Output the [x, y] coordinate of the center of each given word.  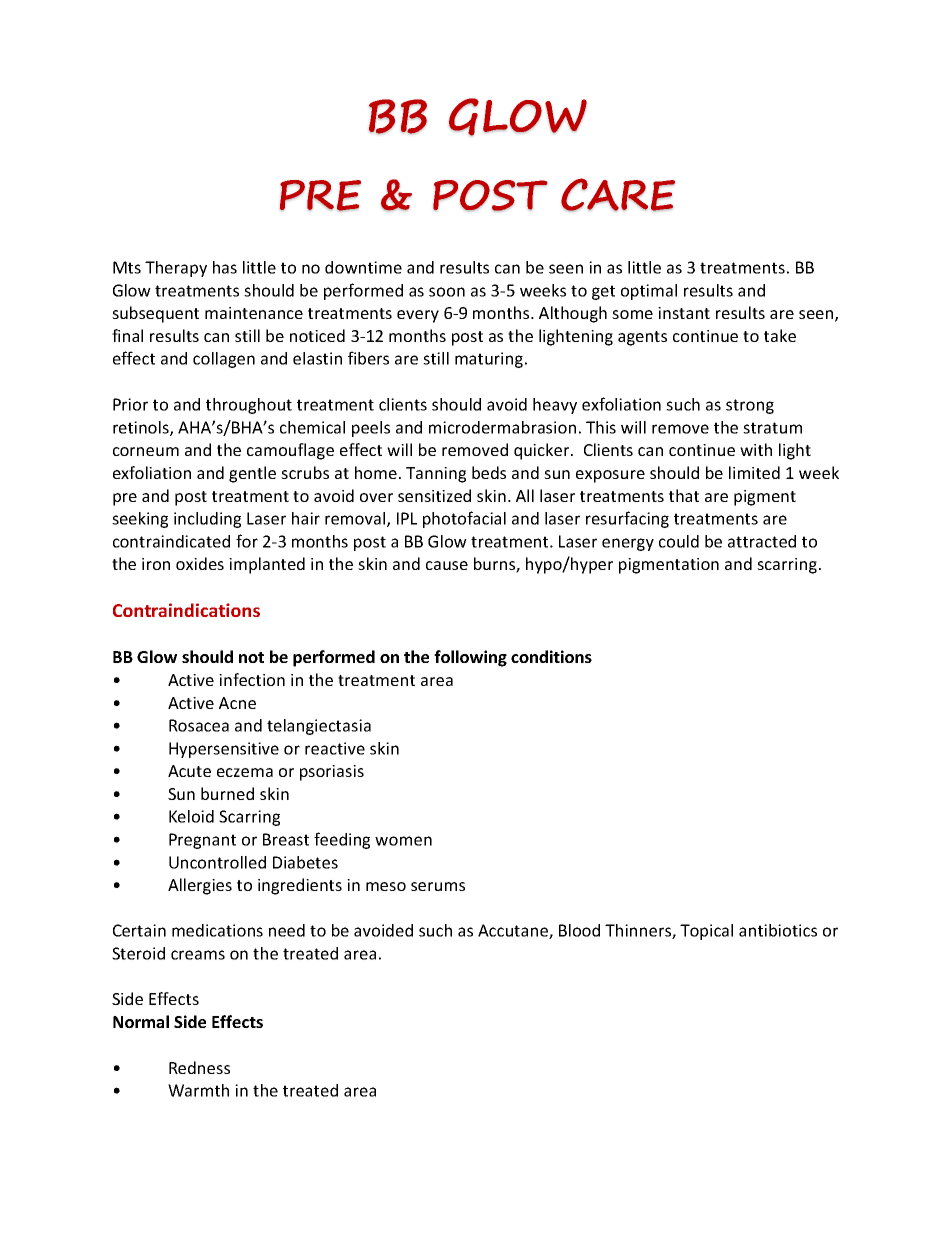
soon [447, 292]
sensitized [434, 495]
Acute [189, 771]
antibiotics [778, 930]
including [207, 520]
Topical [706, 932]
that [684, 495]
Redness [199, 1067]
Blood [579, 930]
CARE [618, 194]
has [225, 267]
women [403, 841]
